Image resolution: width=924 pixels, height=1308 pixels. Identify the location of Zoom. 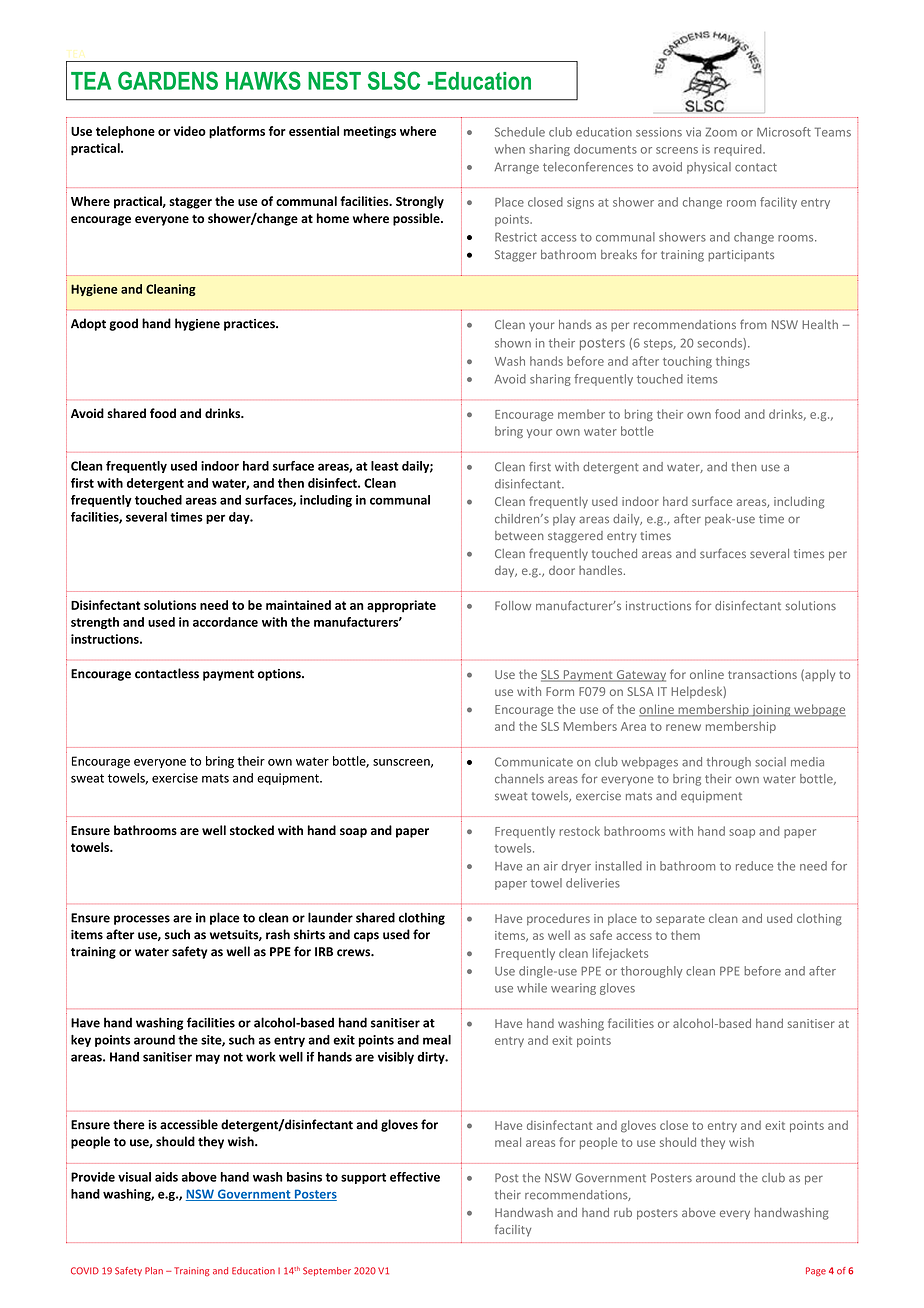
(721, 132).
